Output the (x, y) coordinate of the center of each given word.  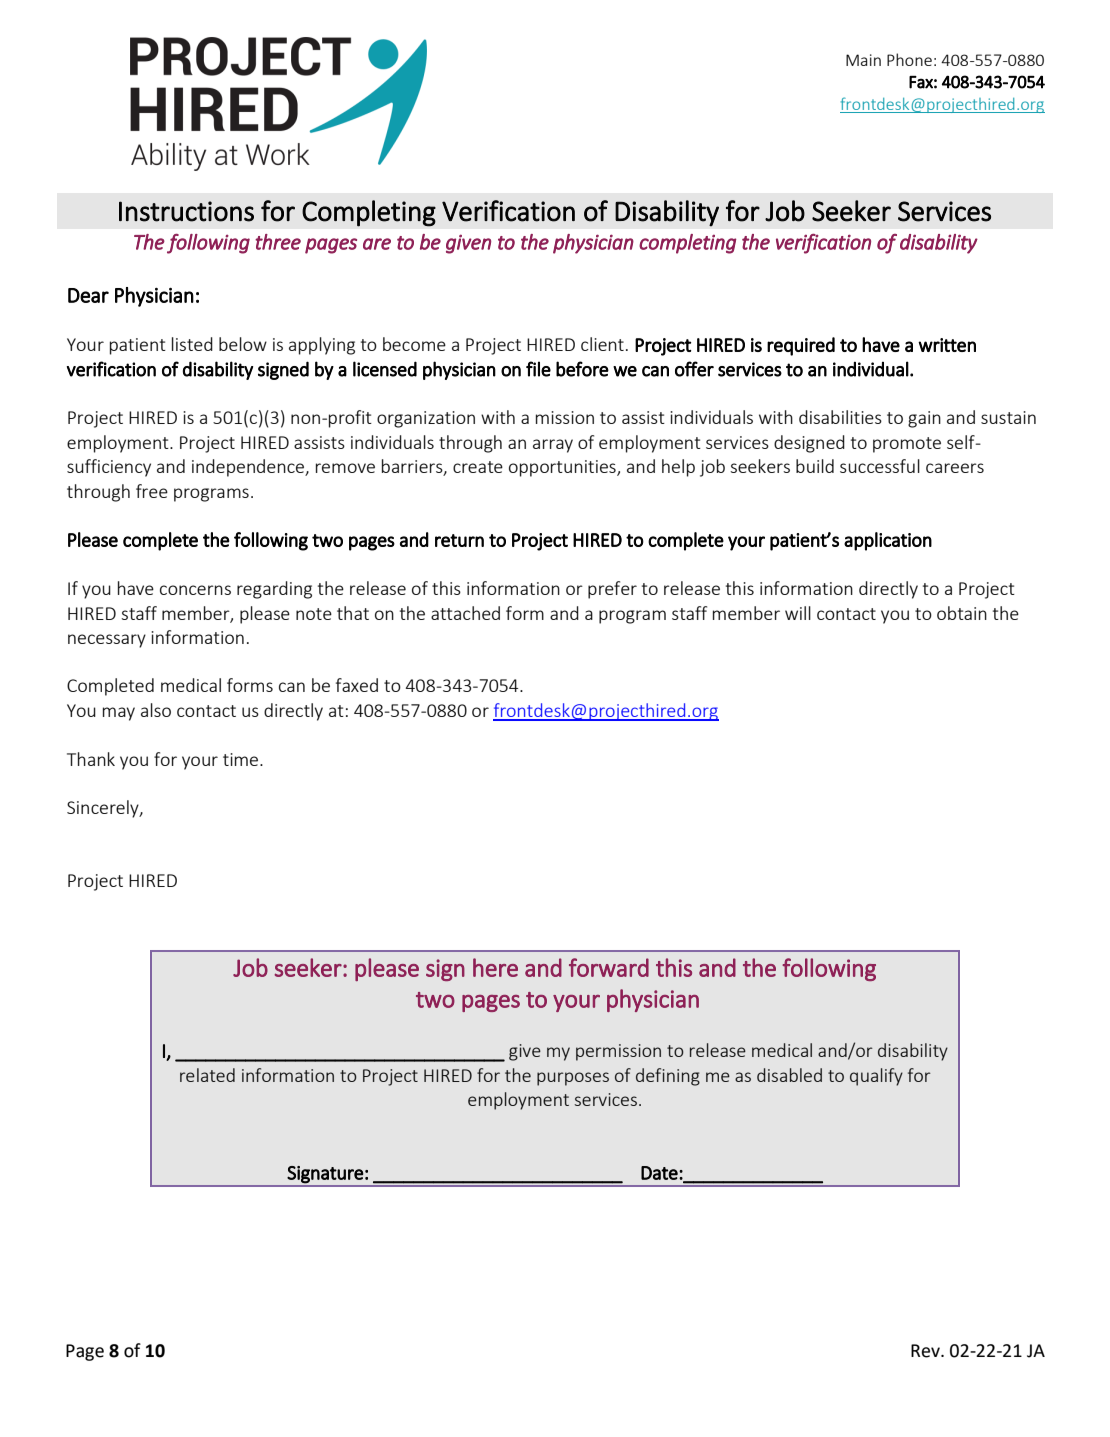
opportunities (563, 468)
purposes (573, 1079)
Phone (909, 59)
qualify (876, 1077)
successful (880, 466)
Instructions (186, 211)
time (242, 759)
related (207, 1075)
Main (863, 60)
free (152, 491)
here (495, 967)
